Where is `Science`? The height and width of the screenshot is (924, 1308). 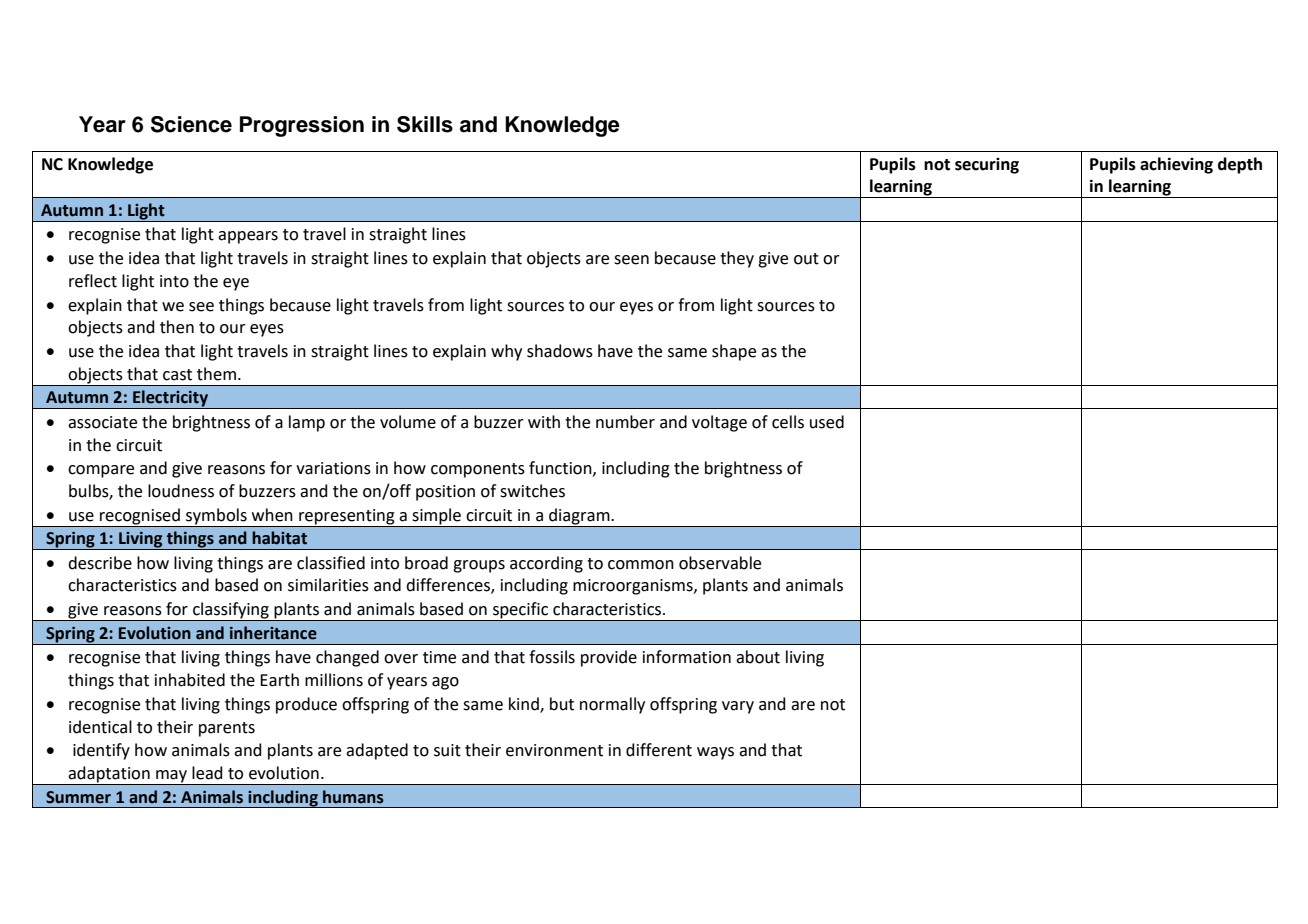
Science is located at coordinates (191, 124).
